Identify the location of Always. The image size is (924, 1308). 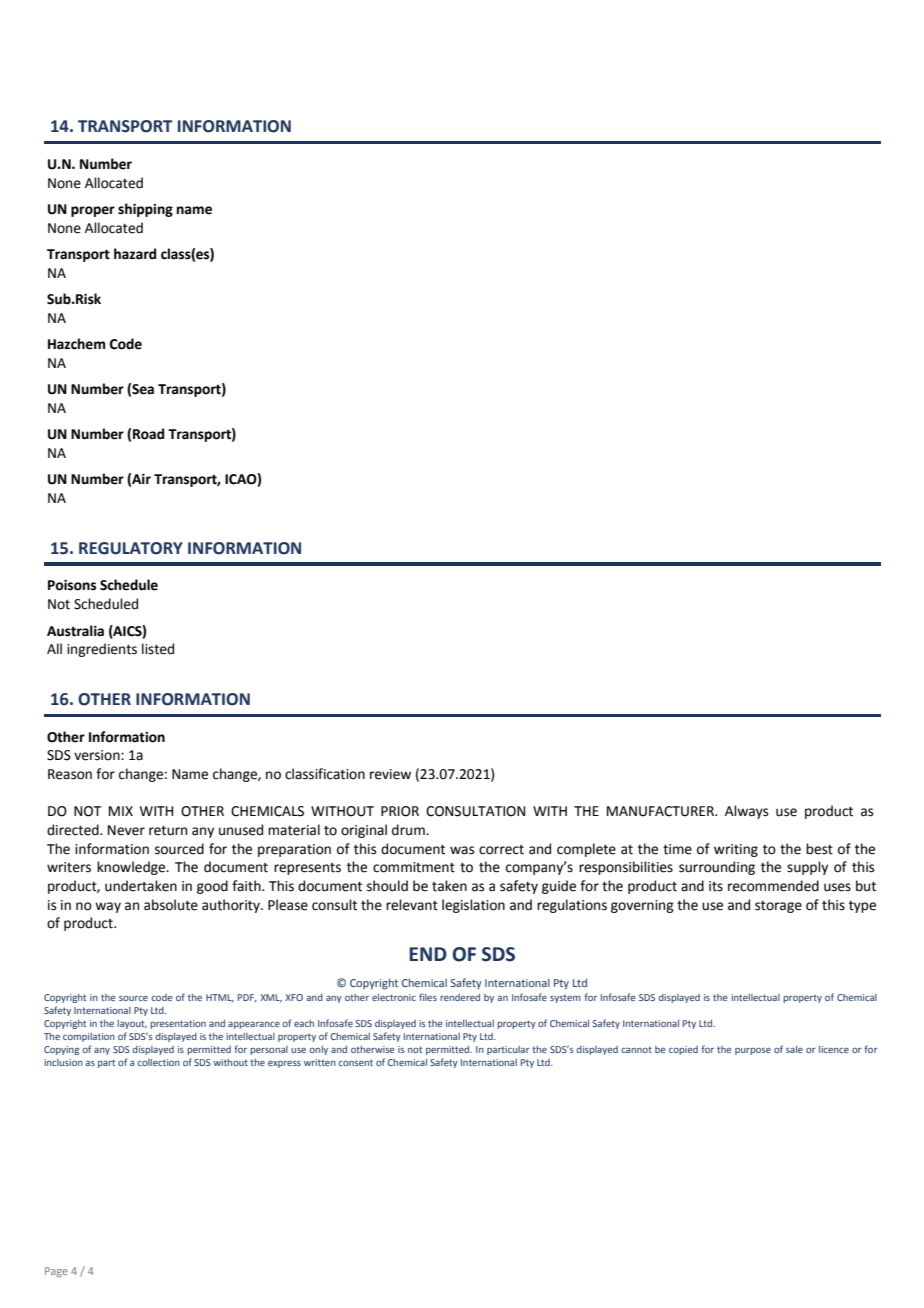
(746, 812).
